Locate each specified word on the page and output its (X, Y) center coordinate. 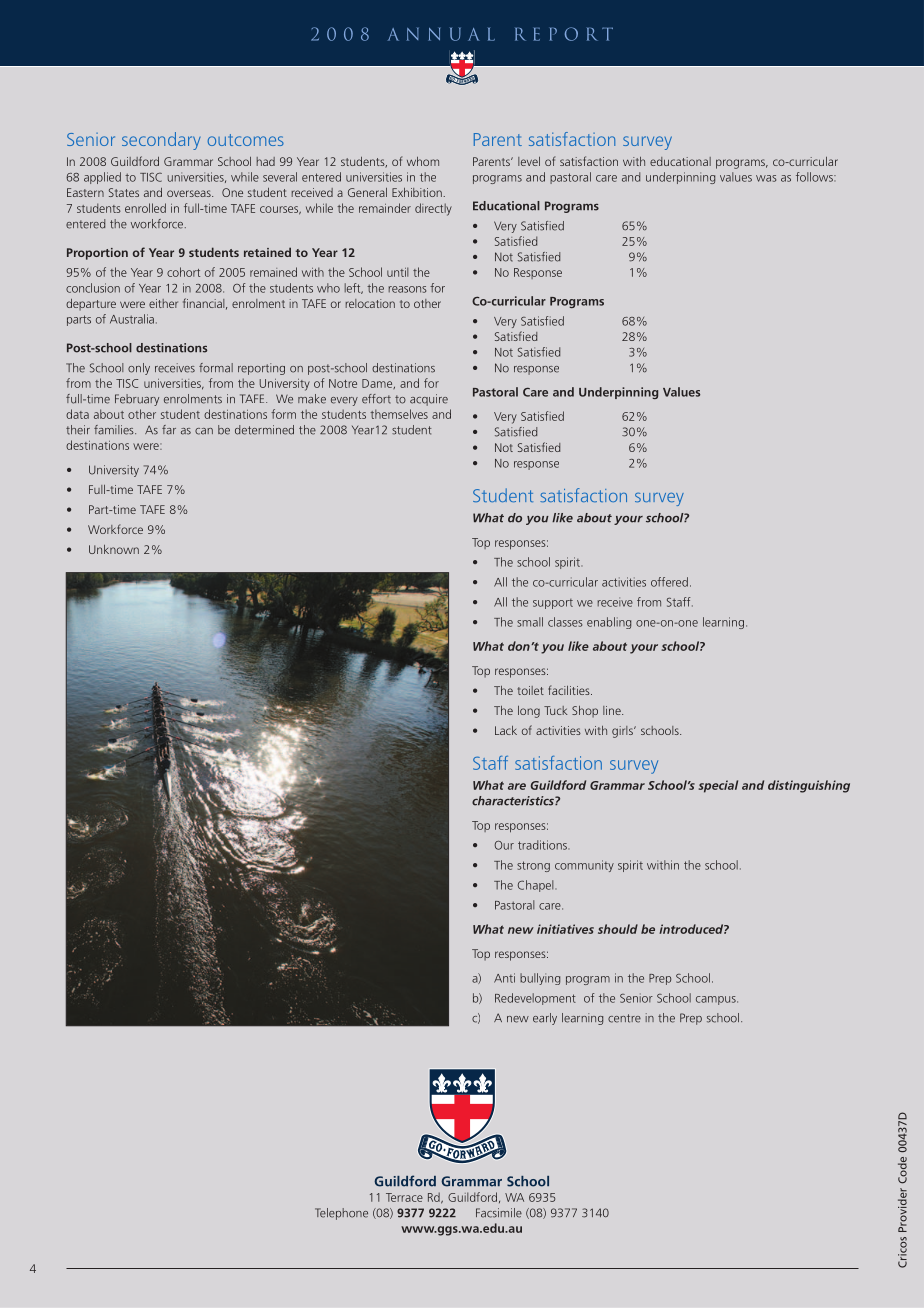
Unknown (114, 549)
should (618, 929)
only (139, 369)
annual (441, 34)
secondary (161, 141)
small (530, 622)
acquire (429, 400)
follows (815, 177)
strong (533, 866)
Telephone (341, 1214)
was (766, 178)
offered (669, 582)
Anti (504, 978)
